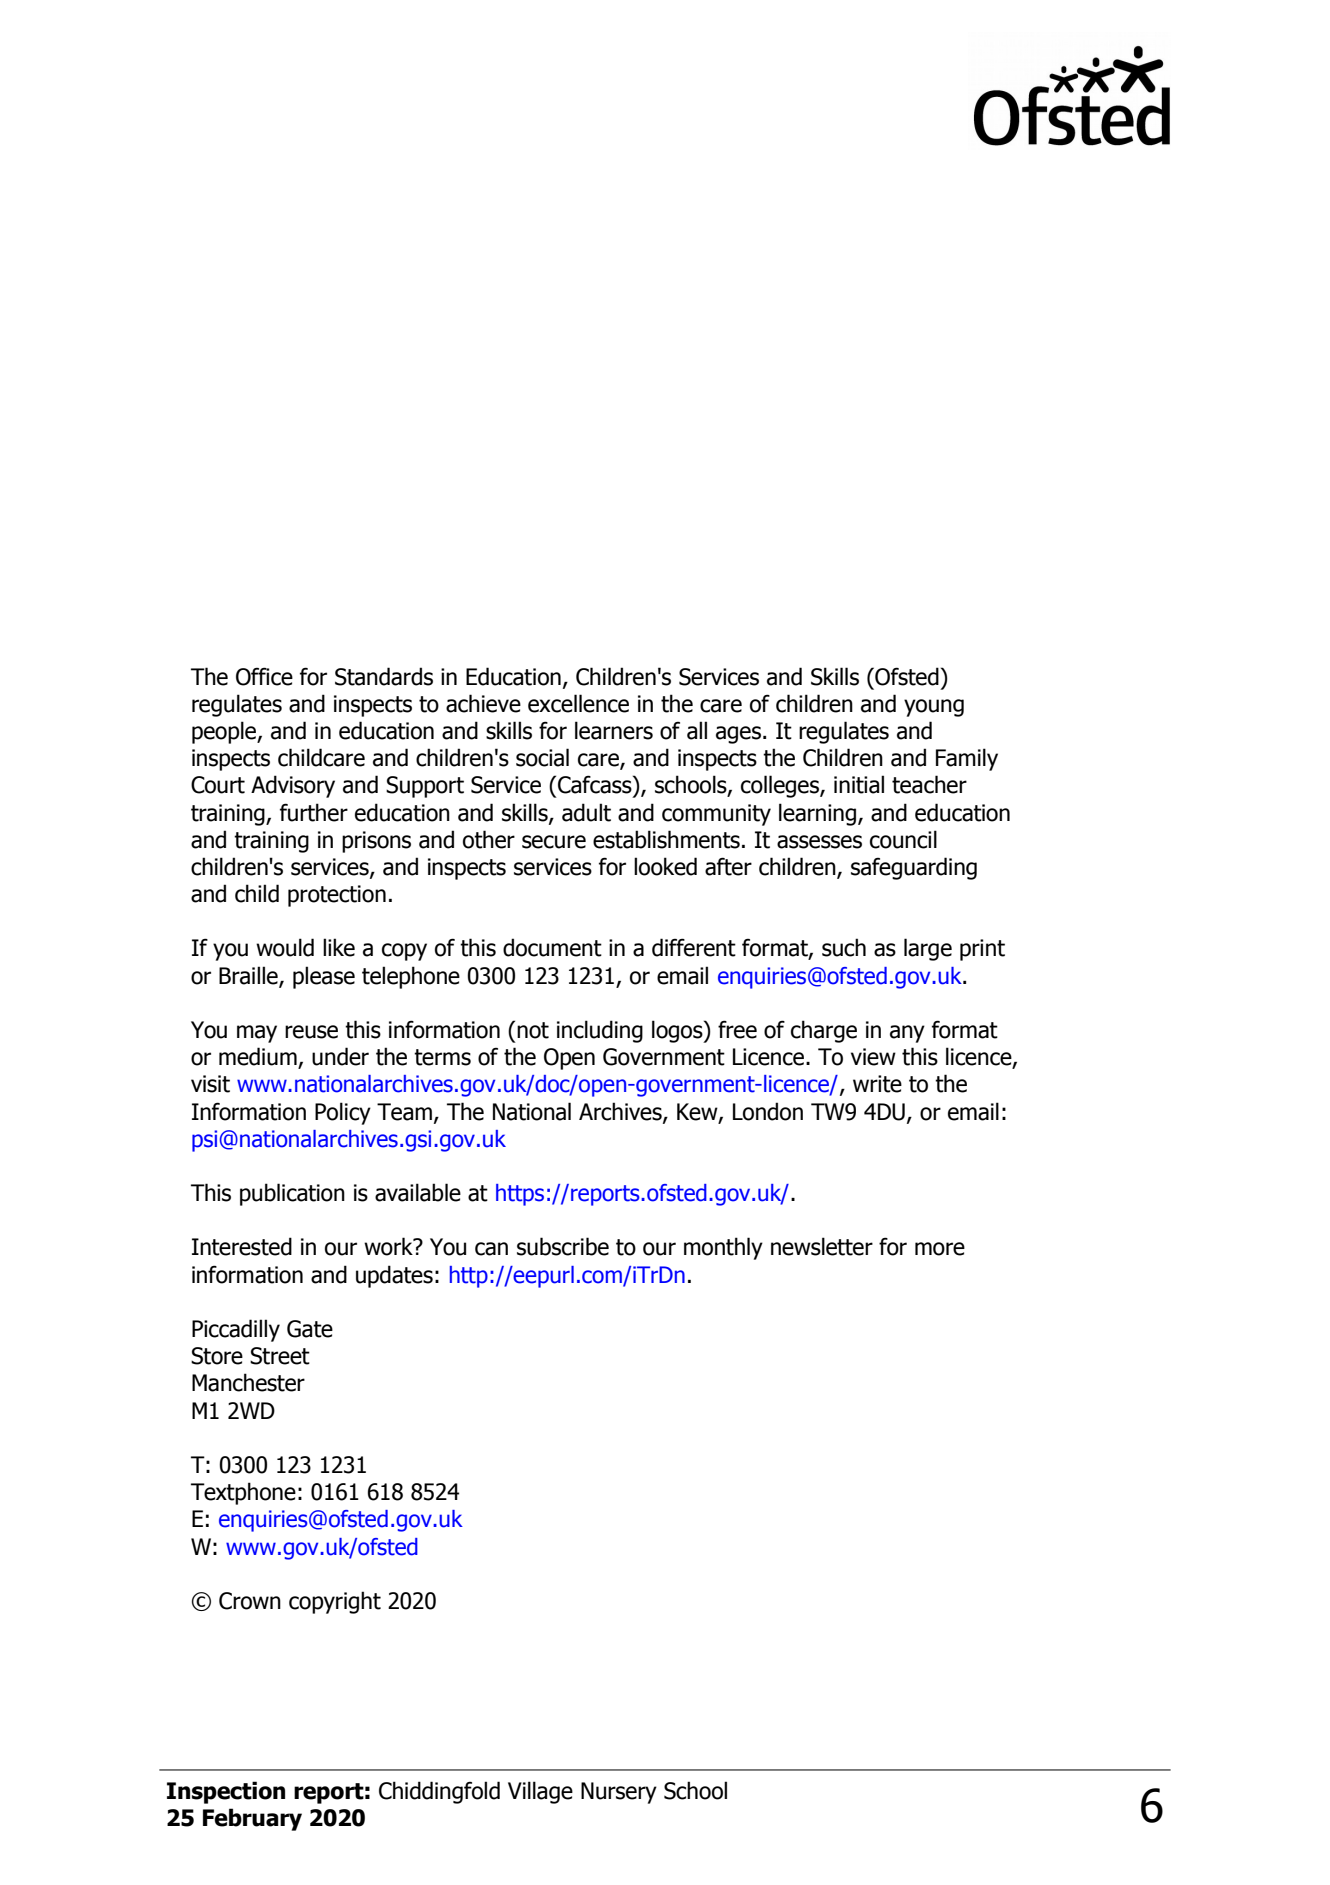 The height and width of the screenshot is (1885, 1330). I want to click on please, so click(324, 977).
